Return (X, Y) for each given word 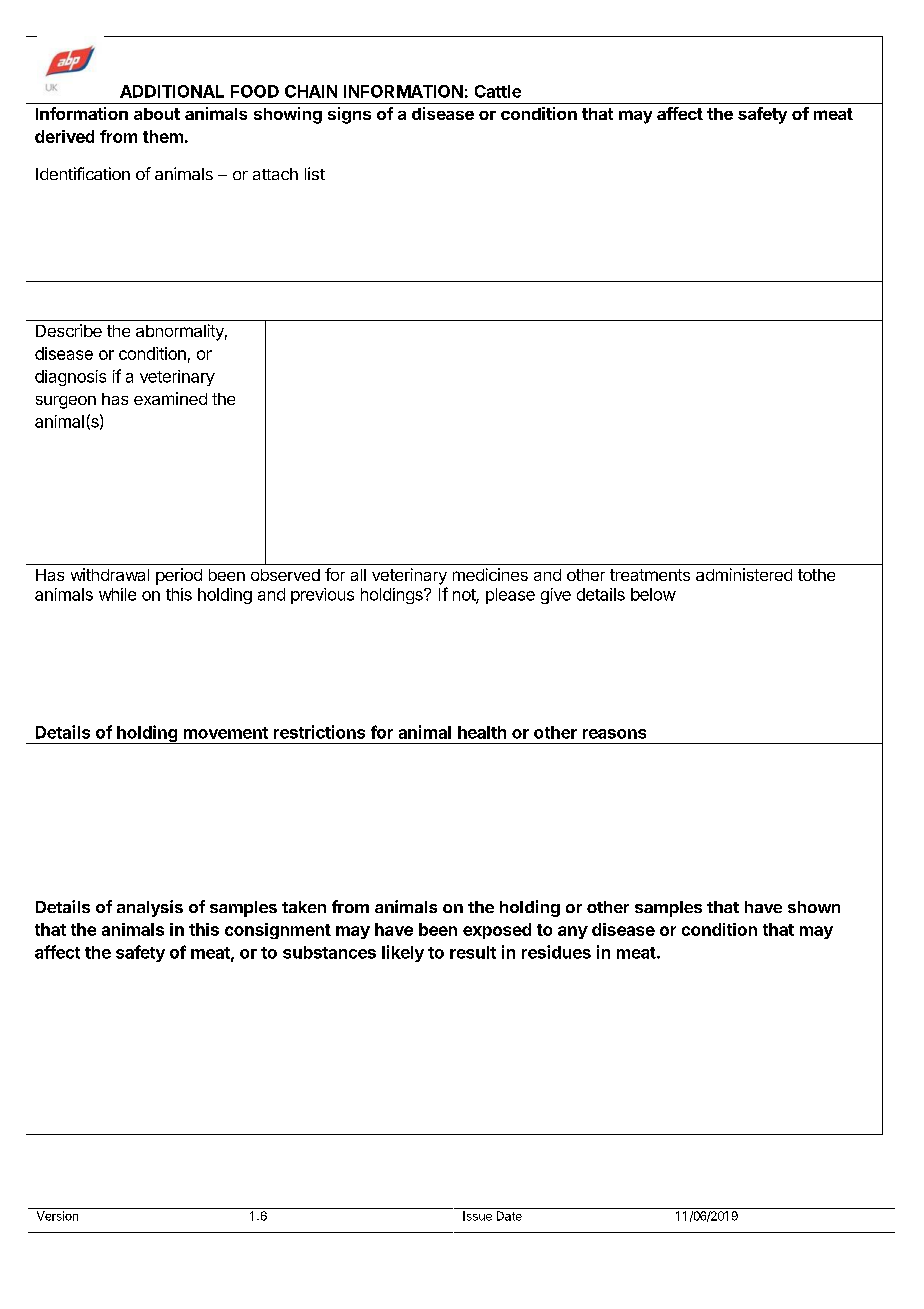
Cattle (498, 91)
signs (349, 115)
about (157, 114)
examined (170, 398)
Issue (477, 1216)
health (482, 732)
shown (814, 907)
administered (744, 574)
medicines (490, 574)
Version (57, 1216)
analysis (150, 908)
